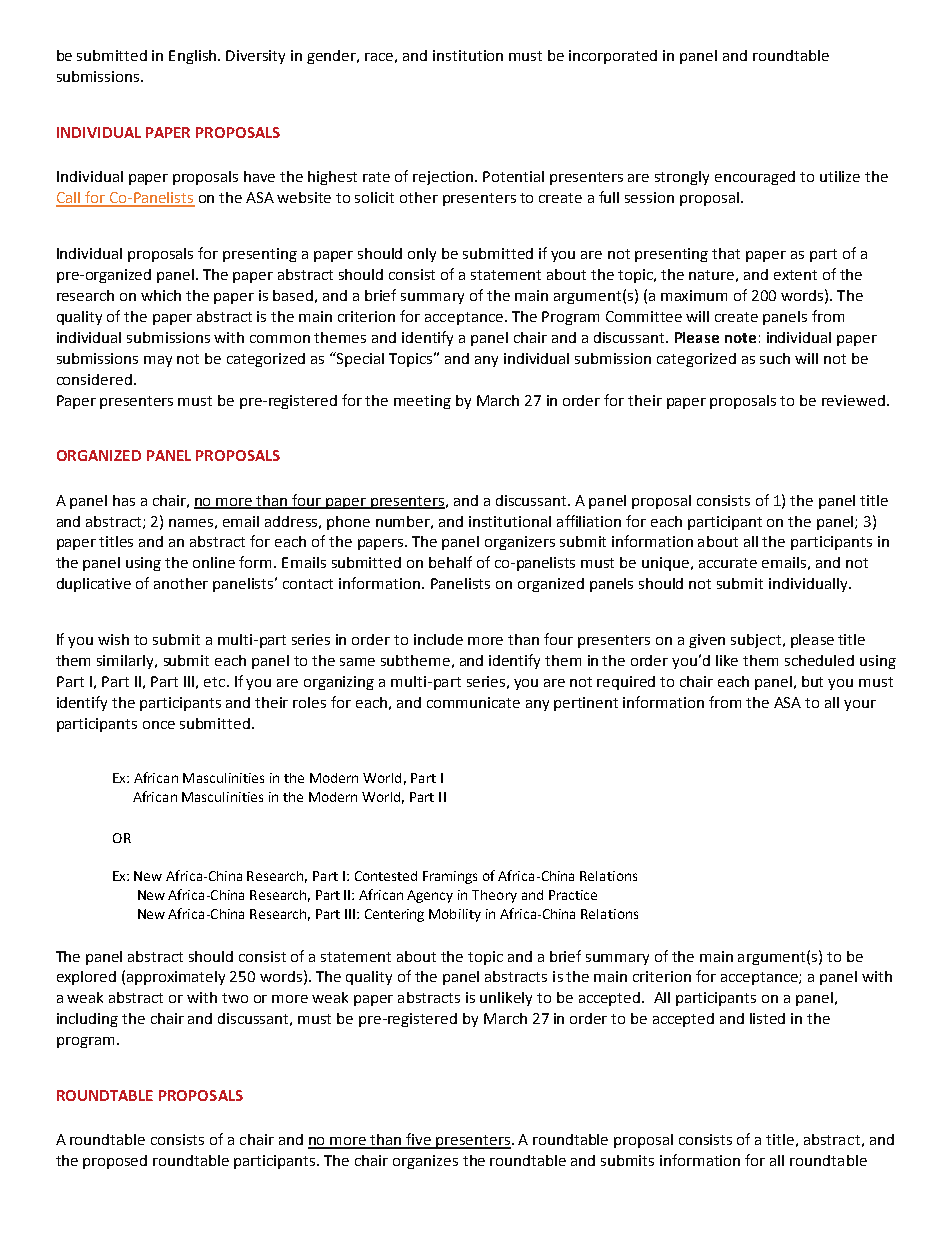 Image resolution: width=952 pixels, height=1233 pixels. What do you see at coordinates (756, 641) in the screenshot?
I see `subject` at bounding box center [756, 641].
